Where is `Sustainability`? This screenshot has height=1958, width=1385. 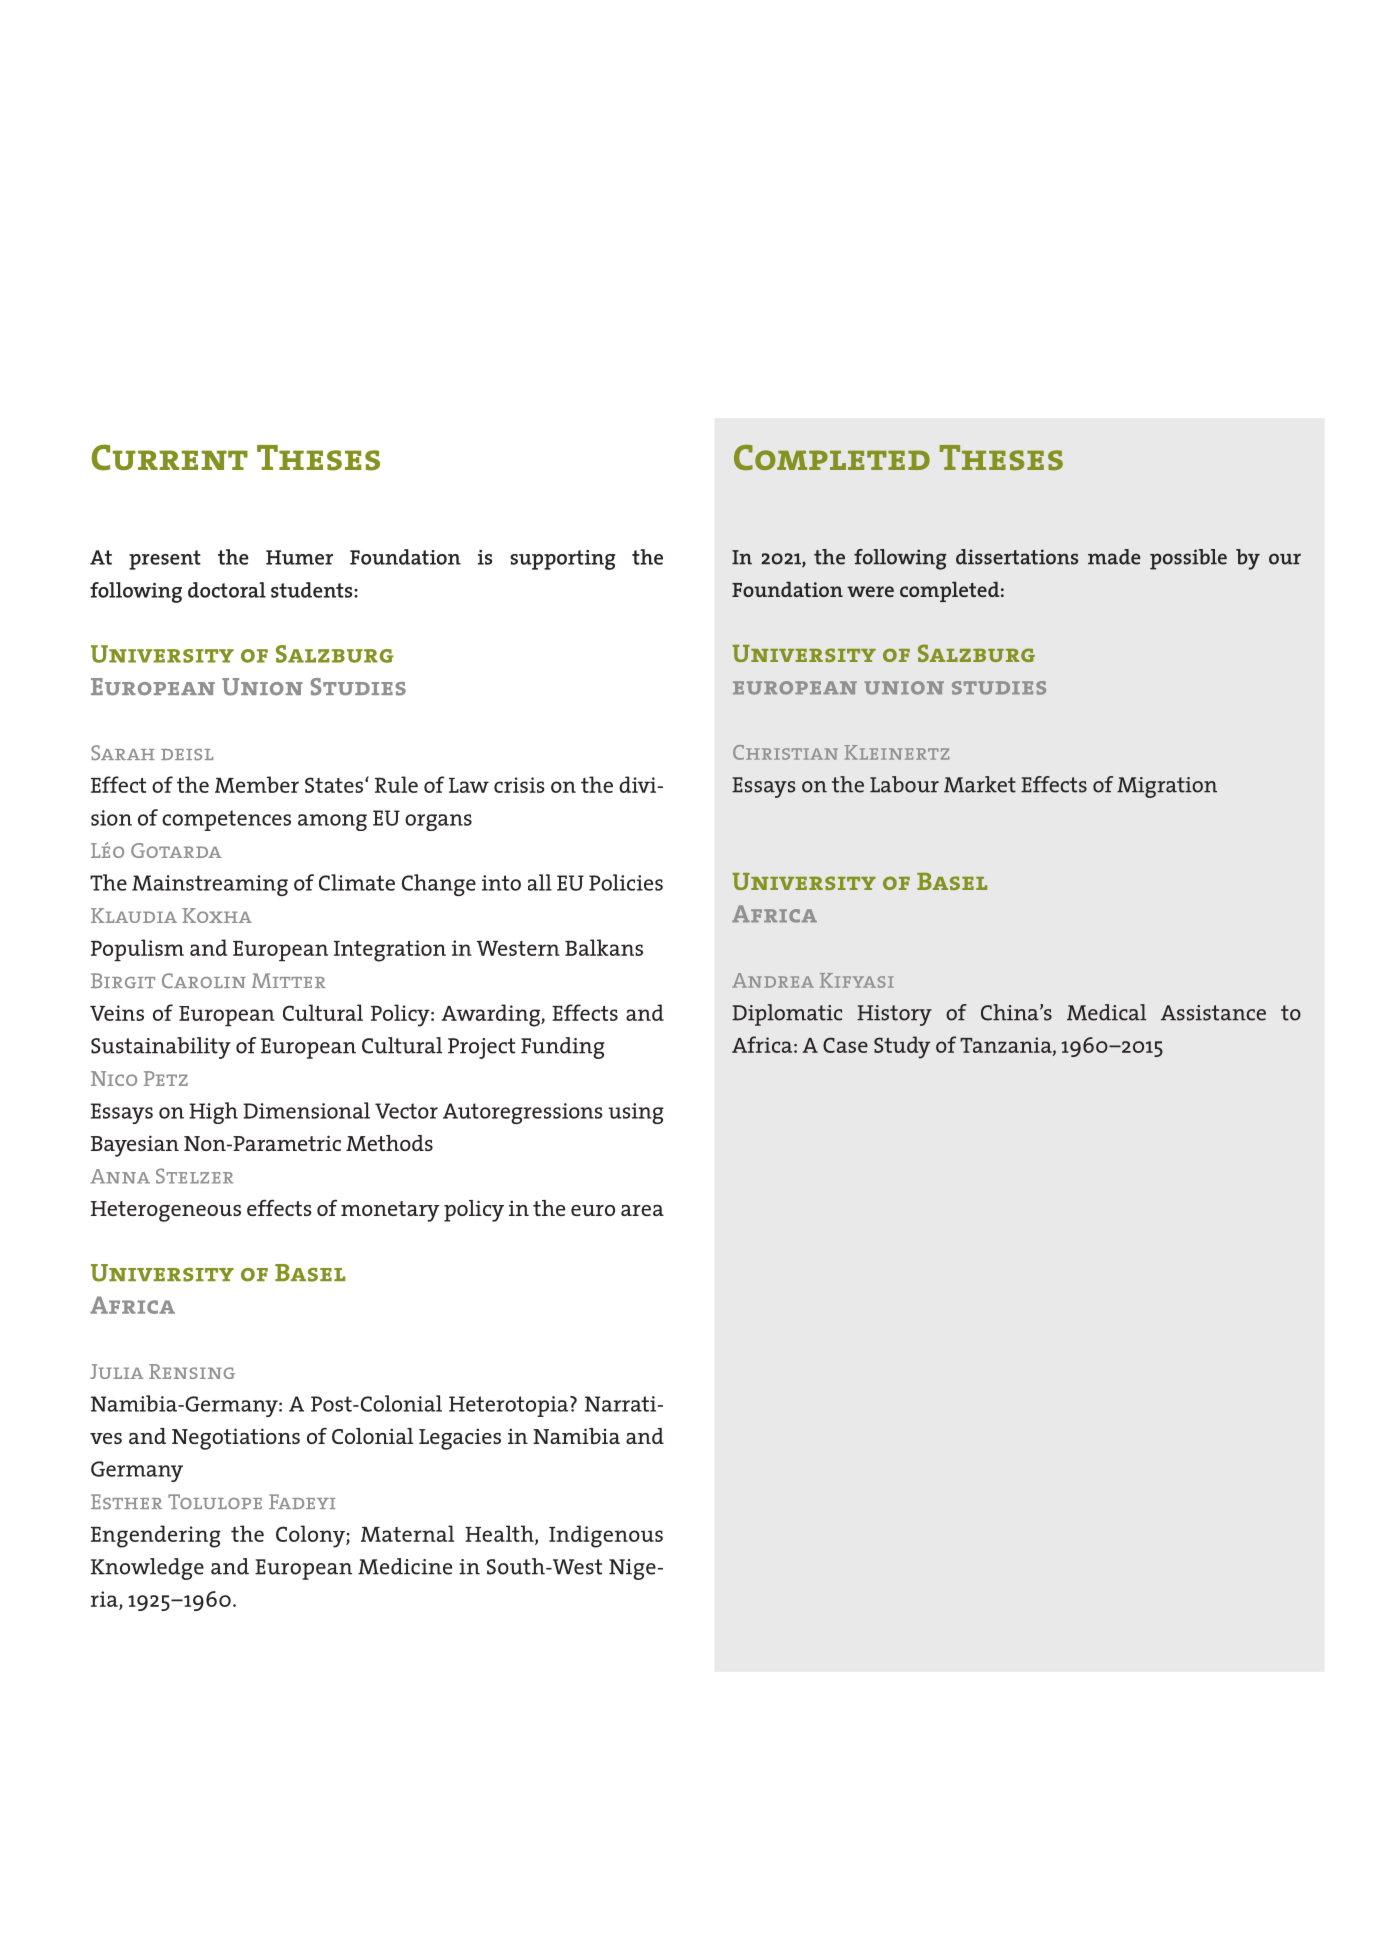 Sustainability is located at coordinates (161, 1048).
